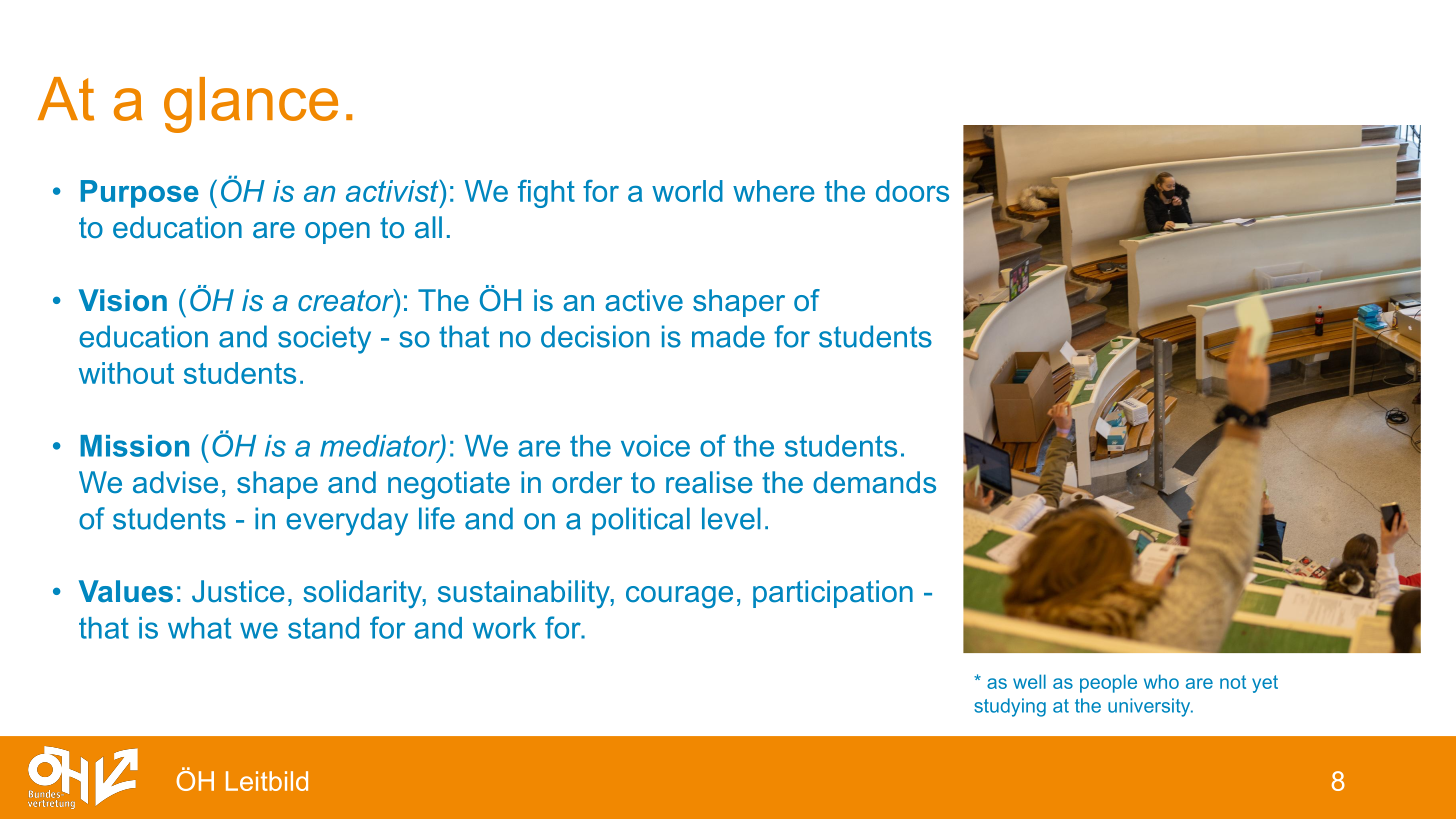 The width and height of the document is (1456, 819). I want to click on demands, so click(874, 482).
